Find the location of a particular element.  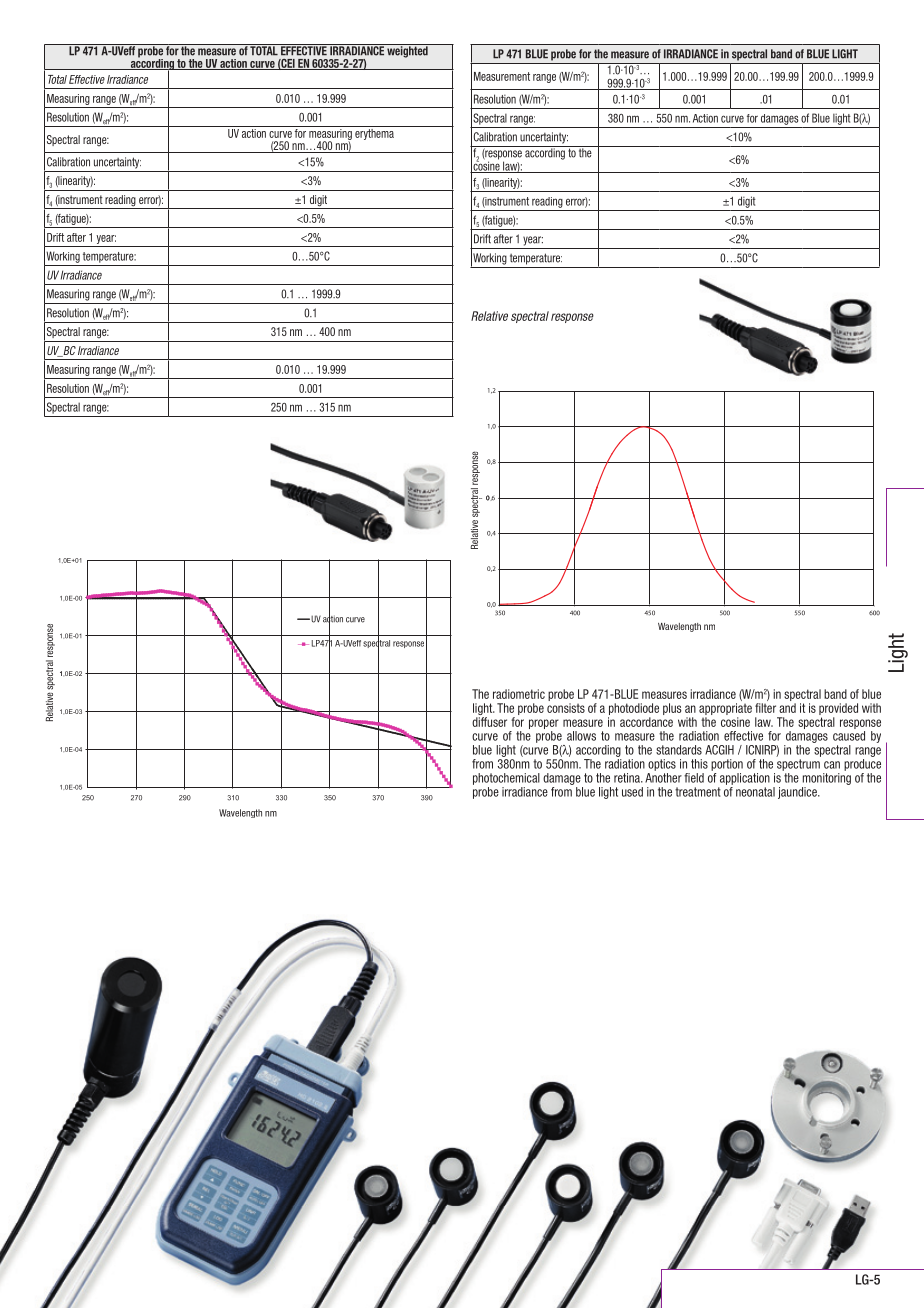

weighted is located at coordinates (407, 51).
